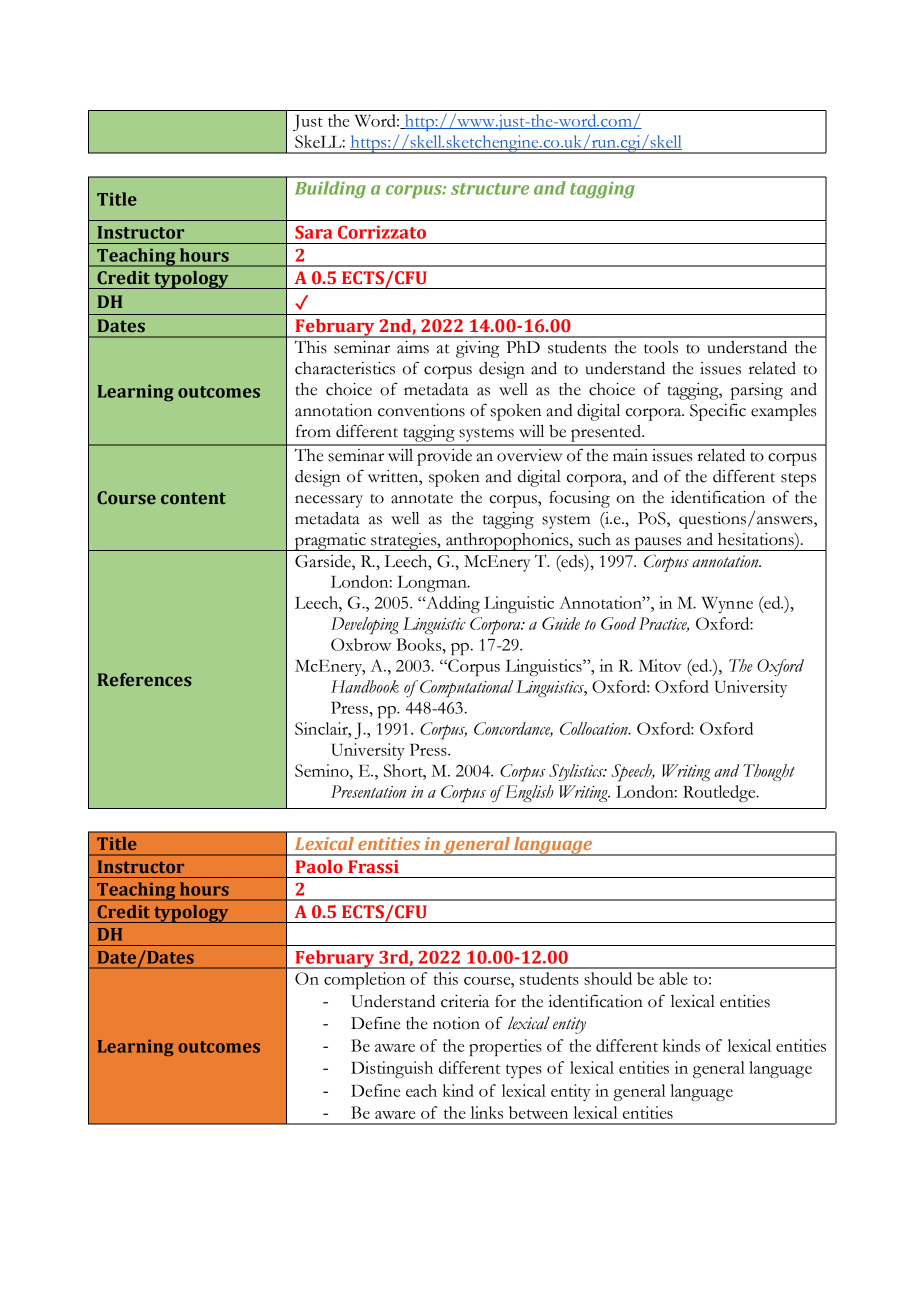 The image size is (924, 1308). Describe the element at coordinates (661, 347) in the page. I see `tools` at that location.
